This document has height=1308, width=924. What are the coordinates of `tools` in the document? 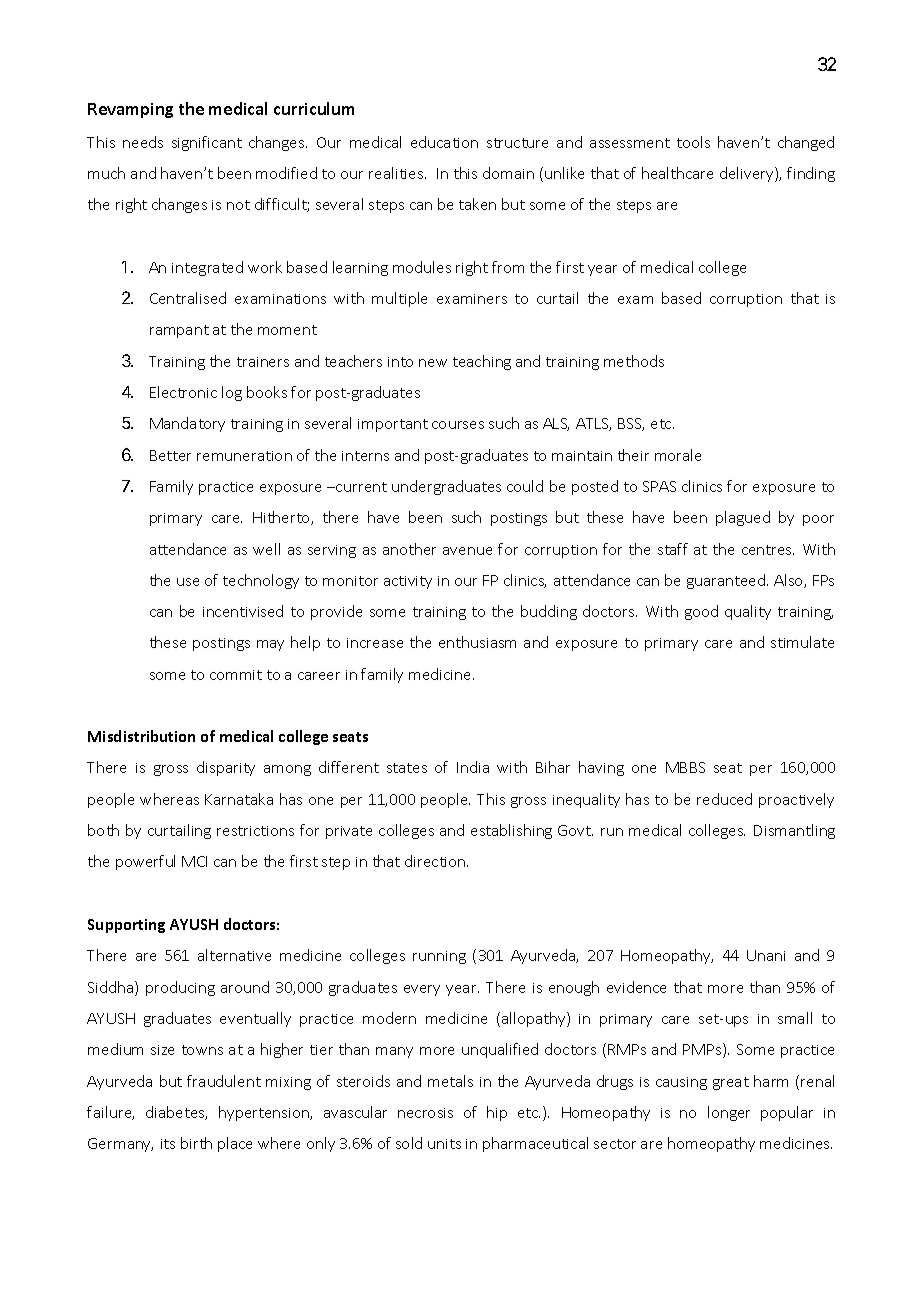 It's located at (693, 142).
